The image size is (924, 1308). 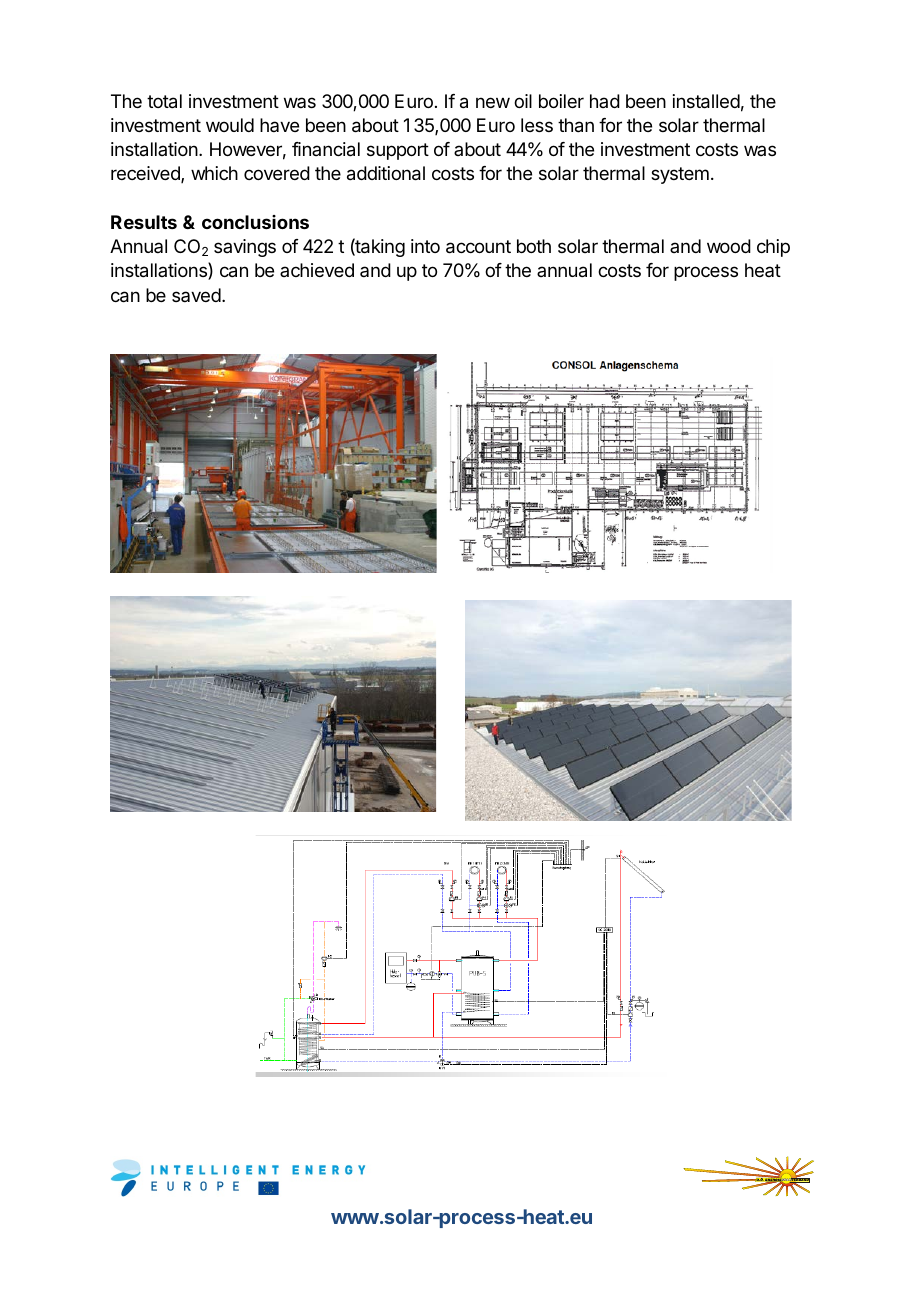 I want to click on additional, so click(x=386, y=173).
